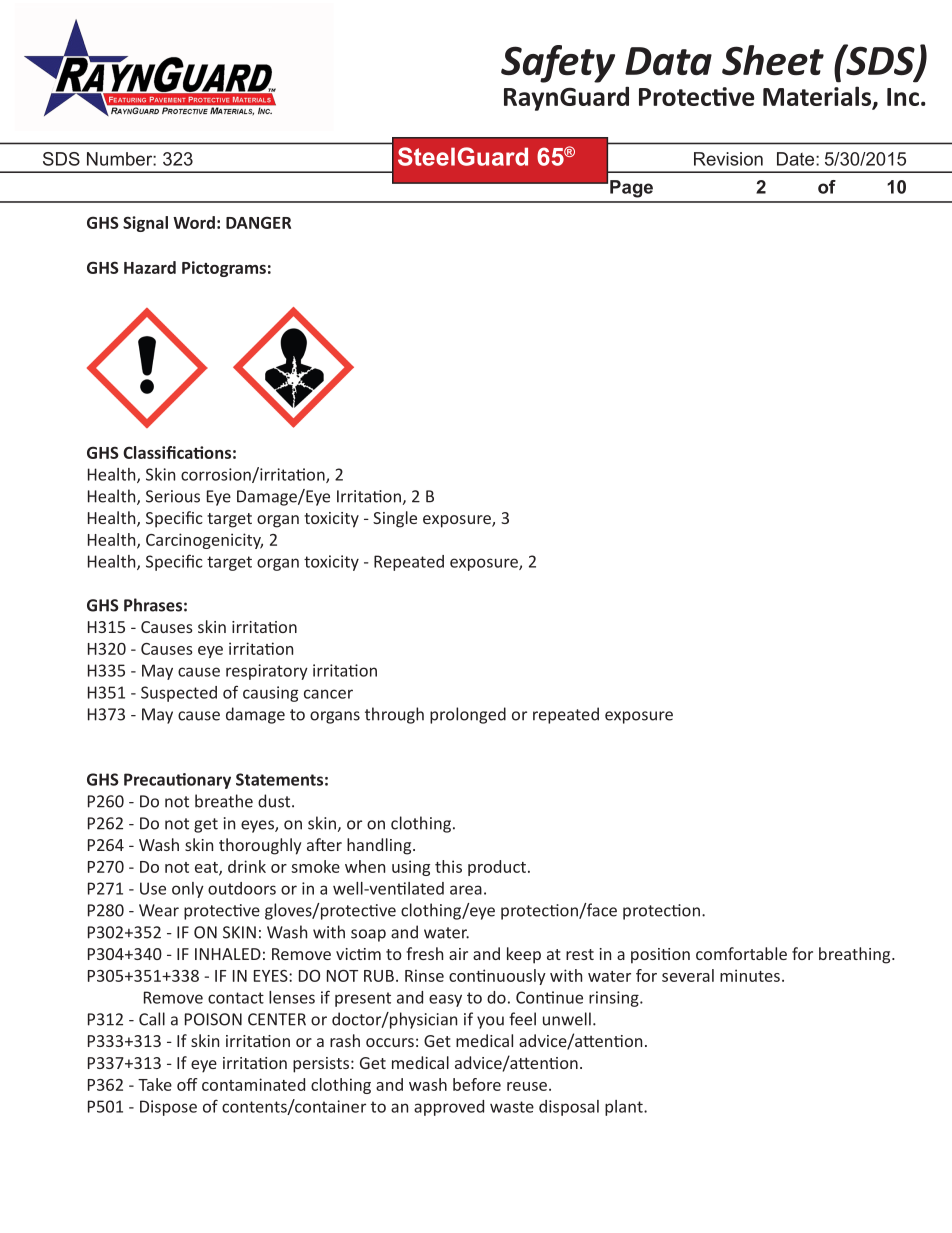 Image resolution: width=952 pixels, height=1233 pixels. What do you see at coordinates (527, 1086) in the screenshot?
I see `reuse` at bounding box center [527, 1086].
